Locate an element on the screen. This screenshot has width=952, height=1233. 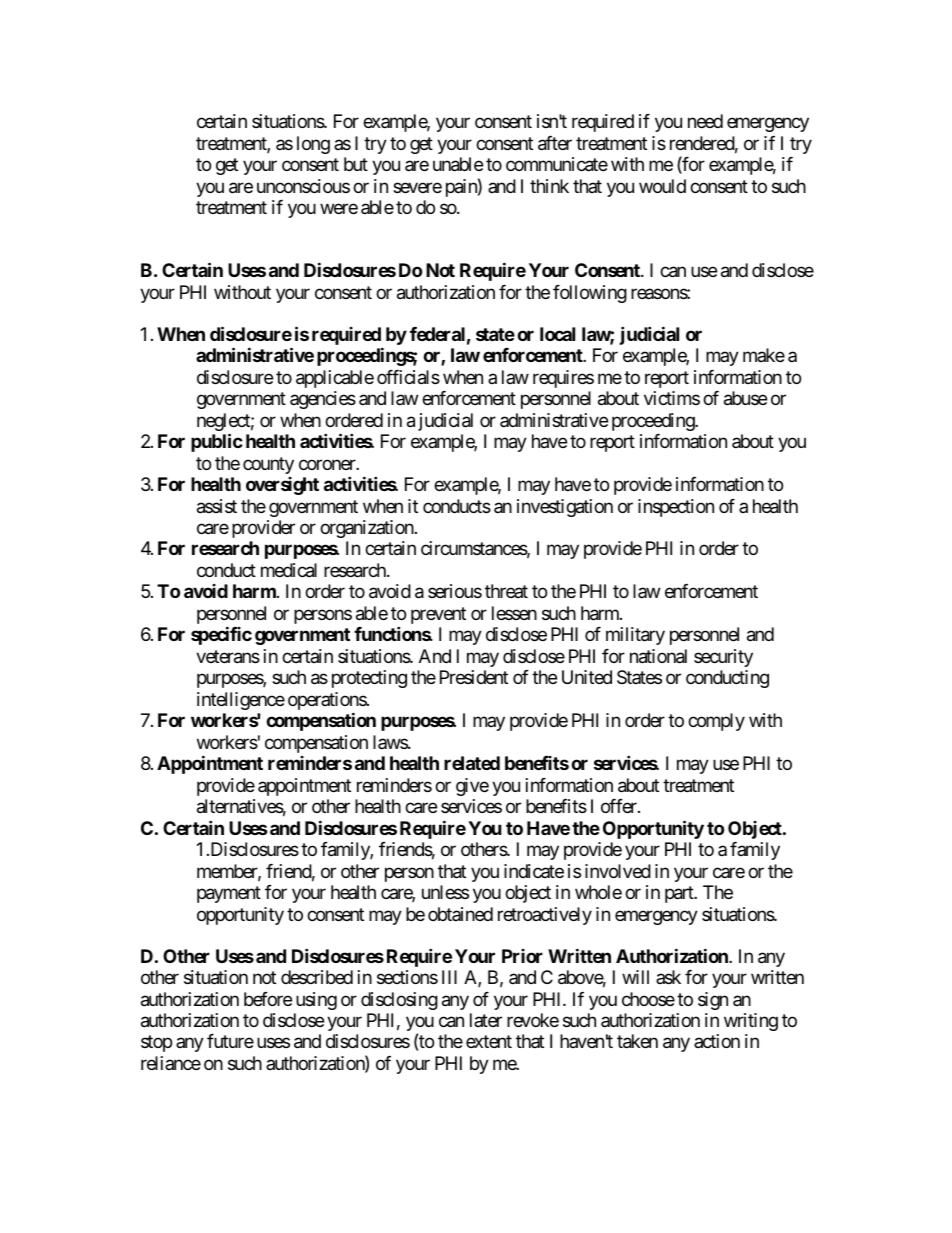
but is located at coordinates (356, 164).
